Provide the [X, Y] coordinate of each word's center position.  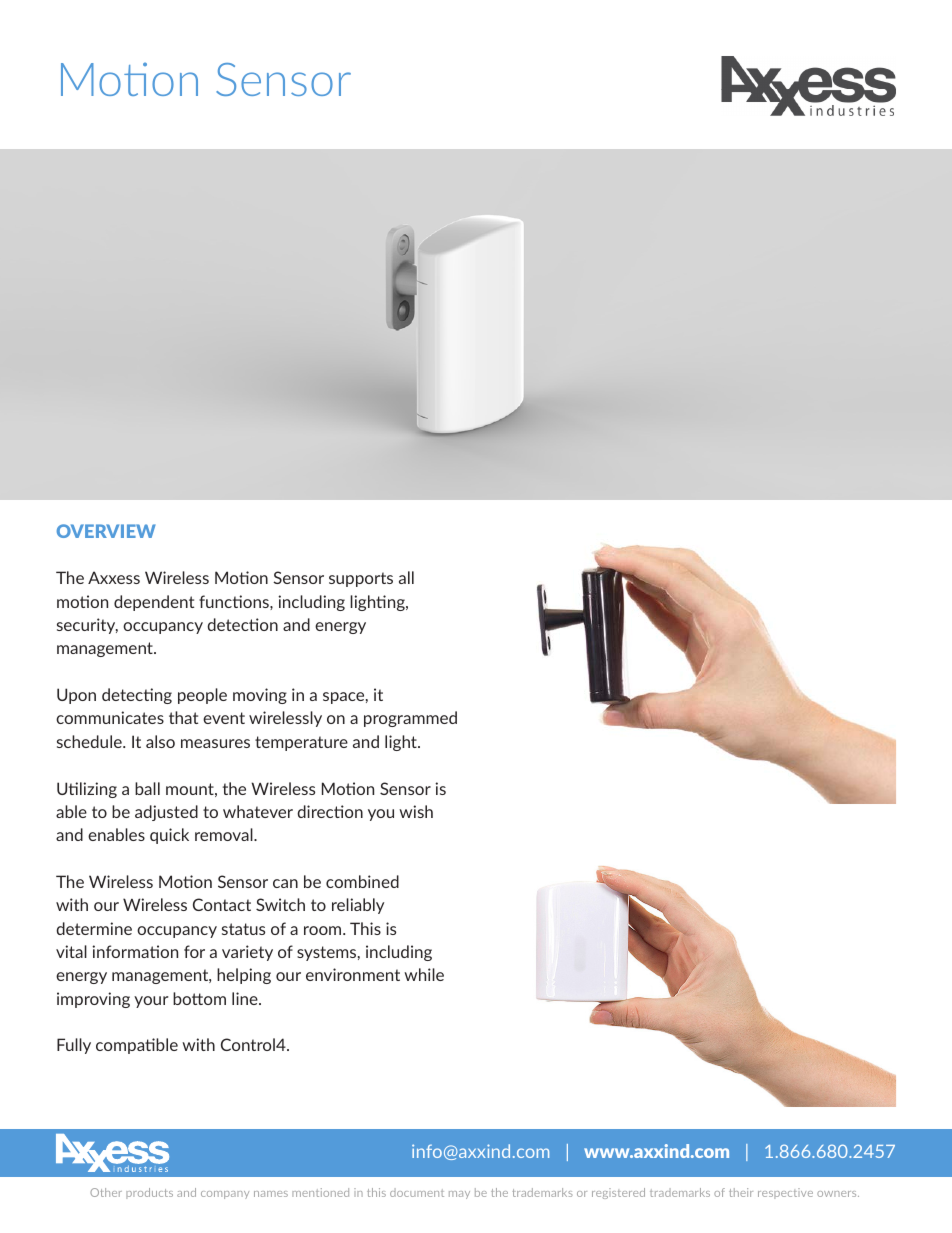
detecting [137, 696]
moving [260, 696]
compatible [137, 1046]
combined [362, 881]
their [741, 1192]
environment [353, 974]
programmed [410, 719]
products [149, 1193]
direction [330, 811]
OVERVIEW [106, 531]
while [424, 974]
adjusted [166, 813]
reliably [358, 906]
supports [361, 579]
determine [94, 928]
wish [416, 811]
